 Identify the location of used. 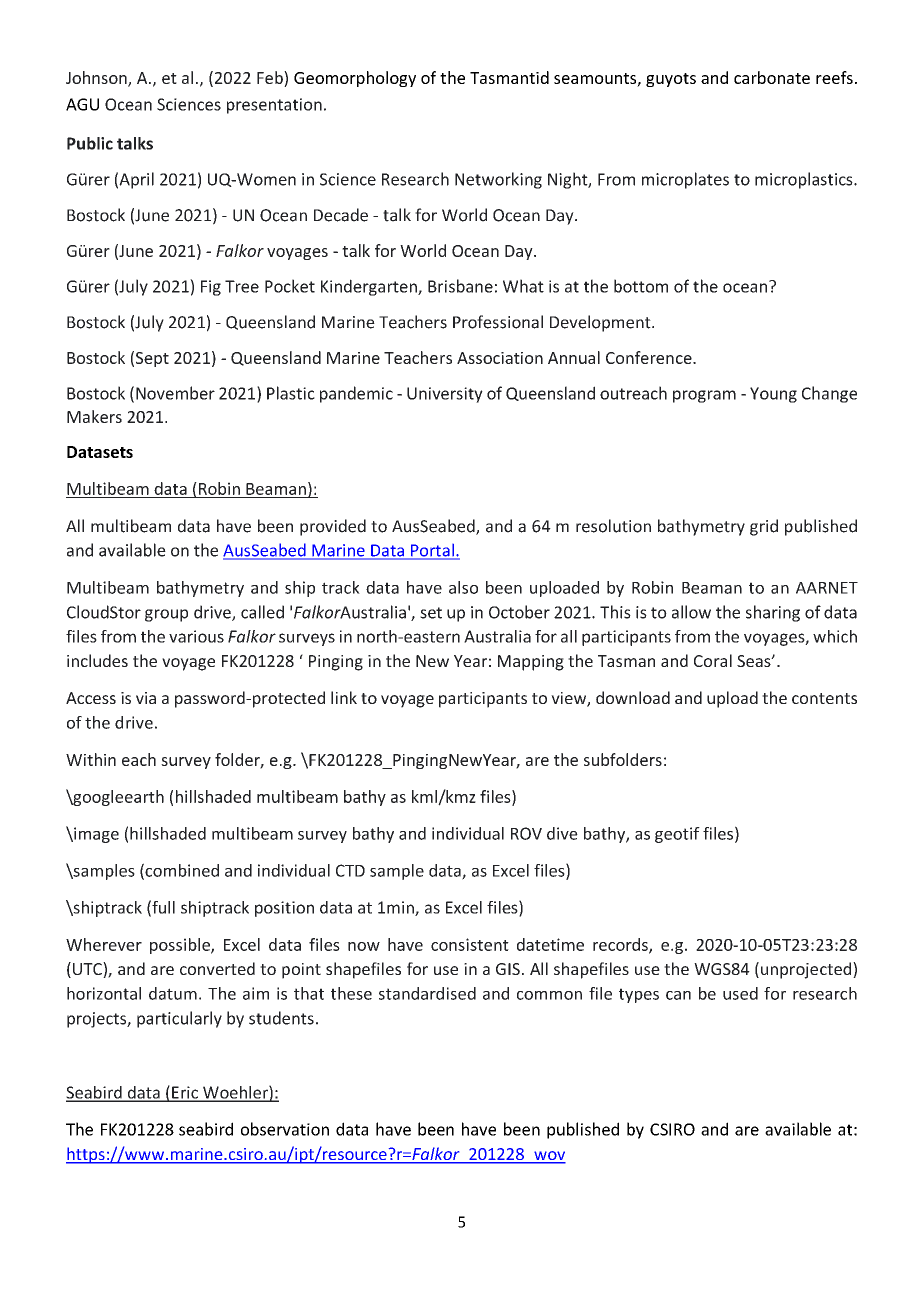
(740, 993).
